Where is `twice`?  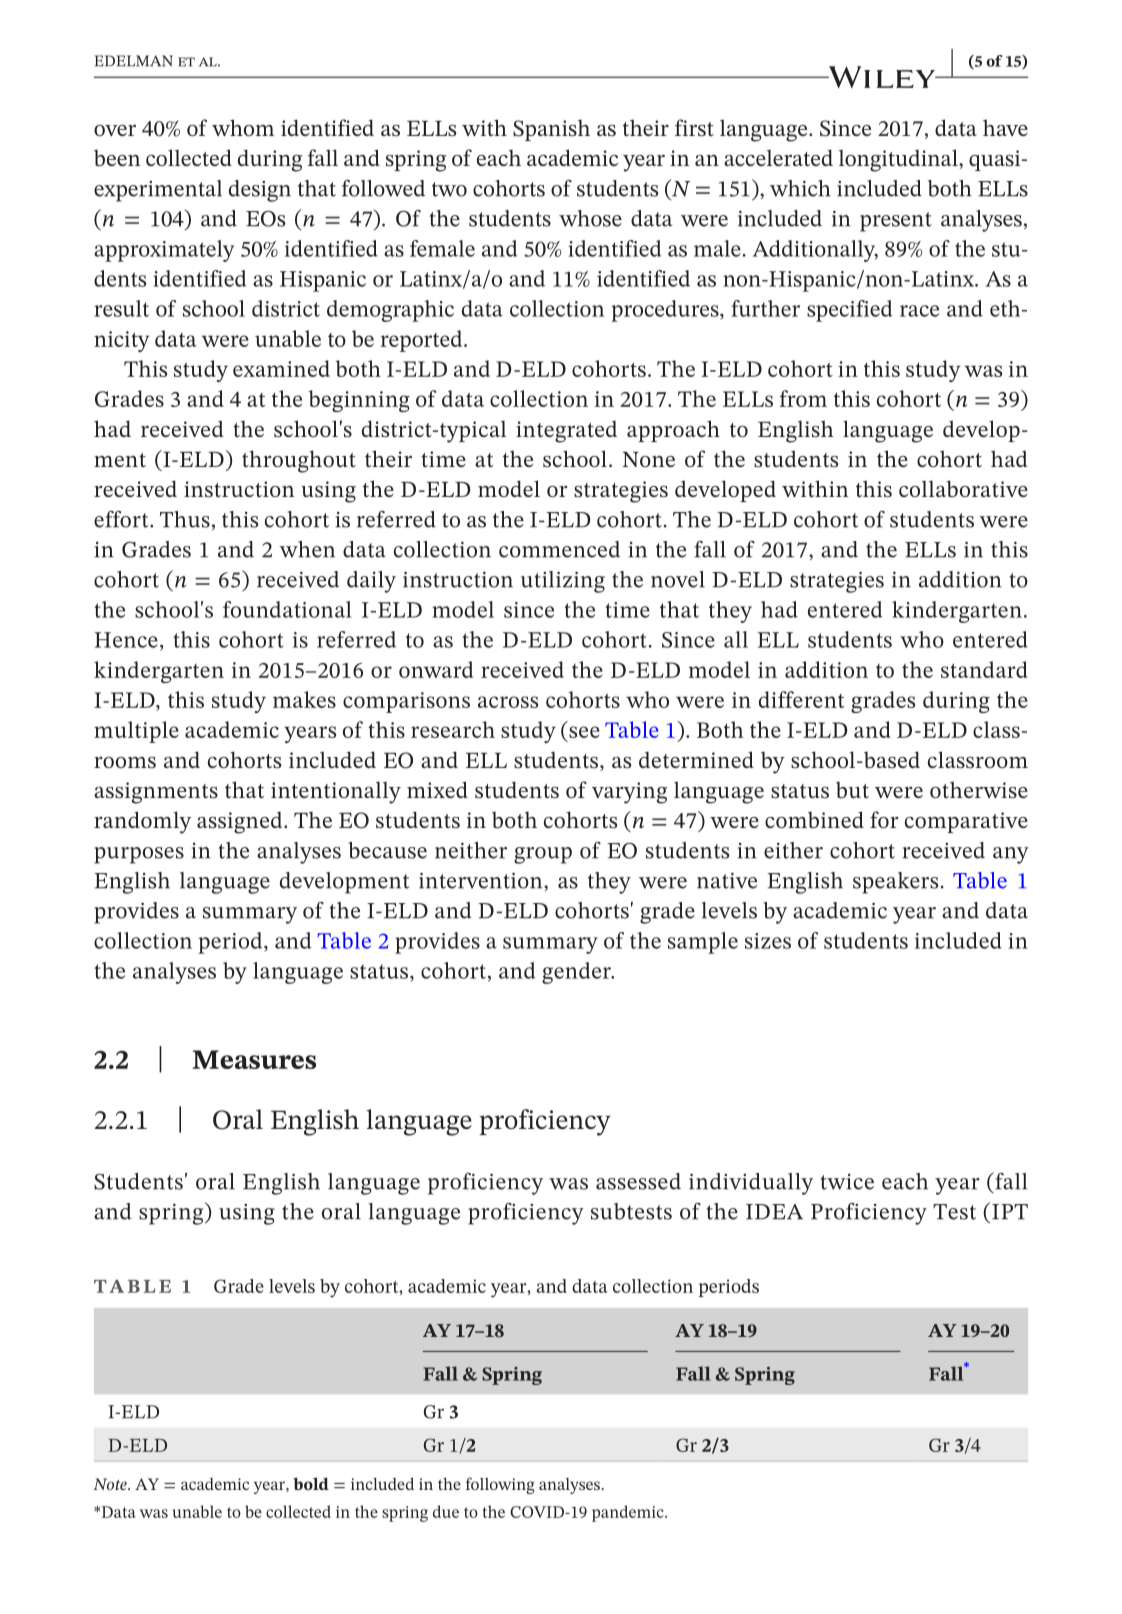
twice is located at coordinates (847, 1182).
